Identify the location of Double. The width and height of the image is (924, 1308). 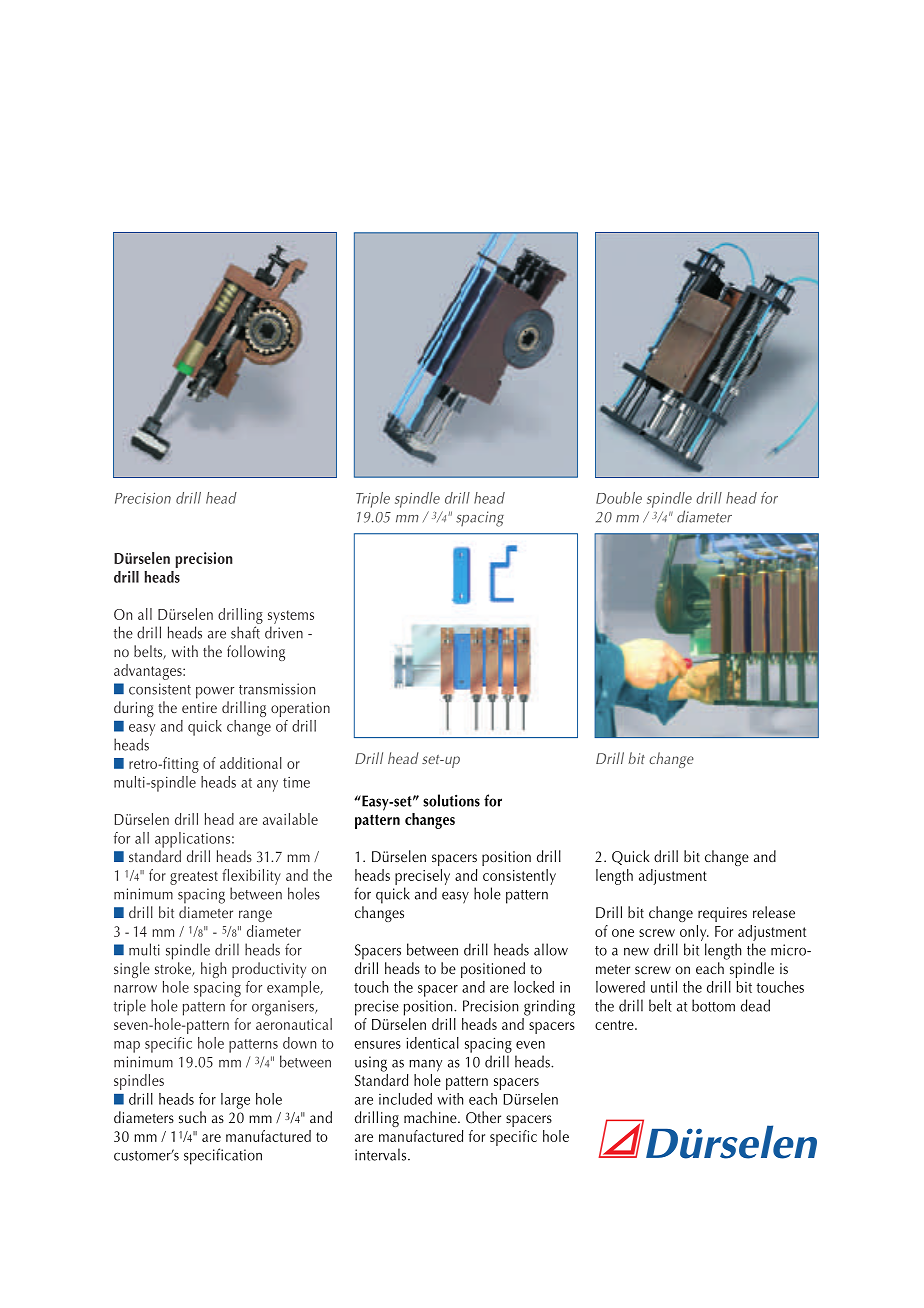
(619, 498).
